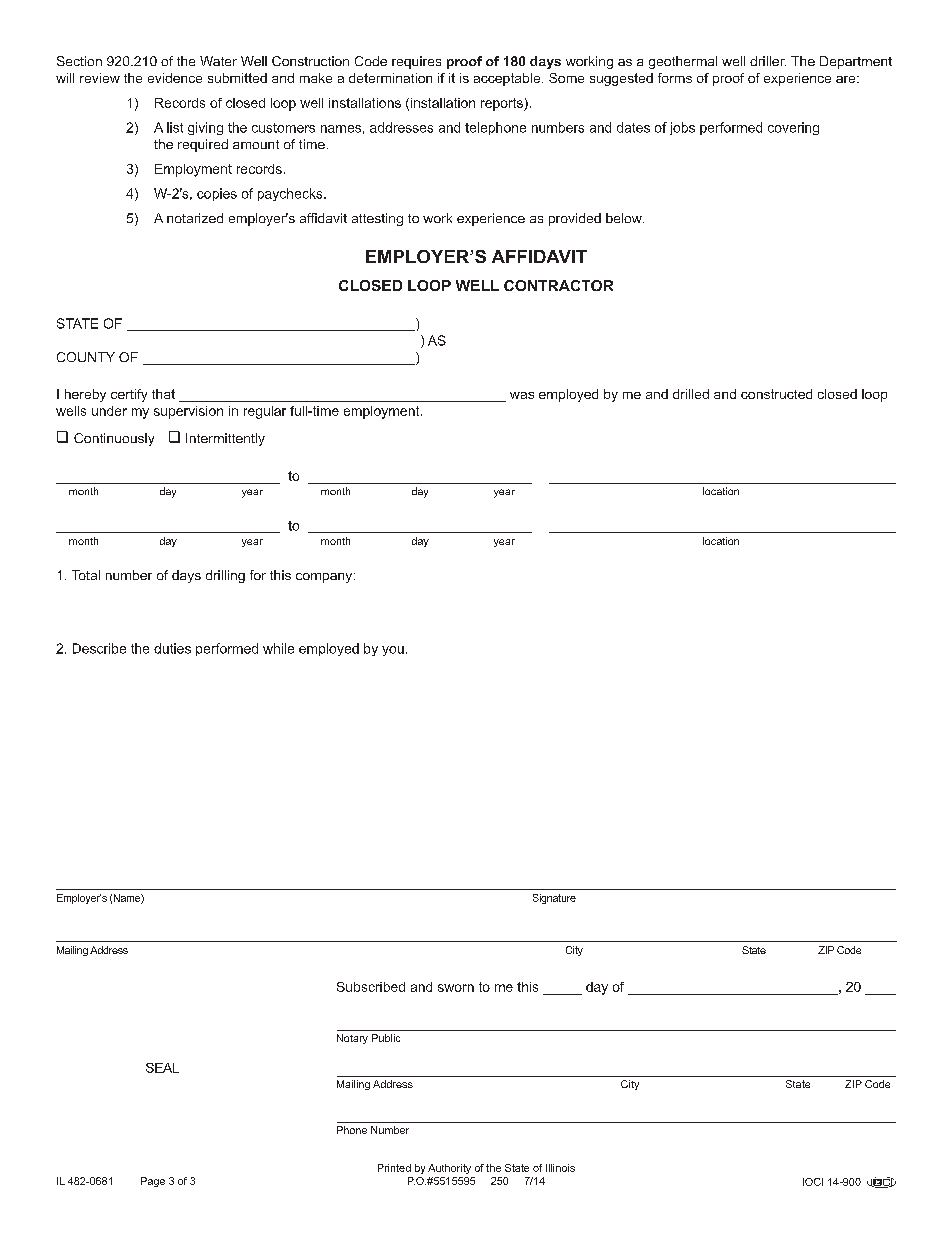  What do you see at coordinates (691, 394) in the screenshot?
I see `drilled` at bounding box center [691, 394].
